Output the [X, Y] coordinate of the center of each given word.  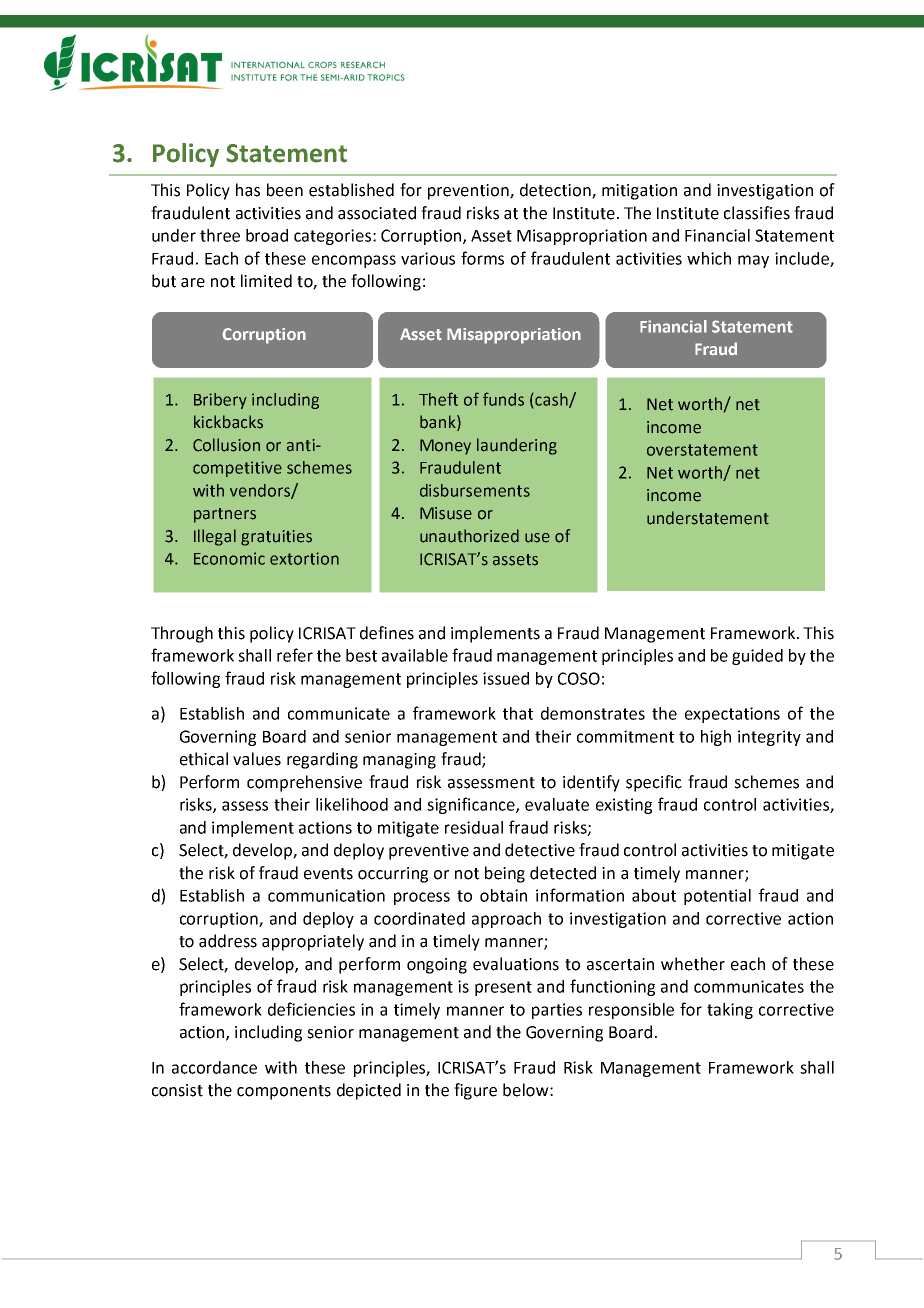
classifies [757, 213]
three [220, 235]
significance [472, 805]
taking [730, 1011]
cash [552, 400]
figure [475, 1091]
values [257, 759]
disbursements [475, 490]
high [716, 738]
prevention [469, 192]
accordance [214, 1067]
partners [225, 515]
